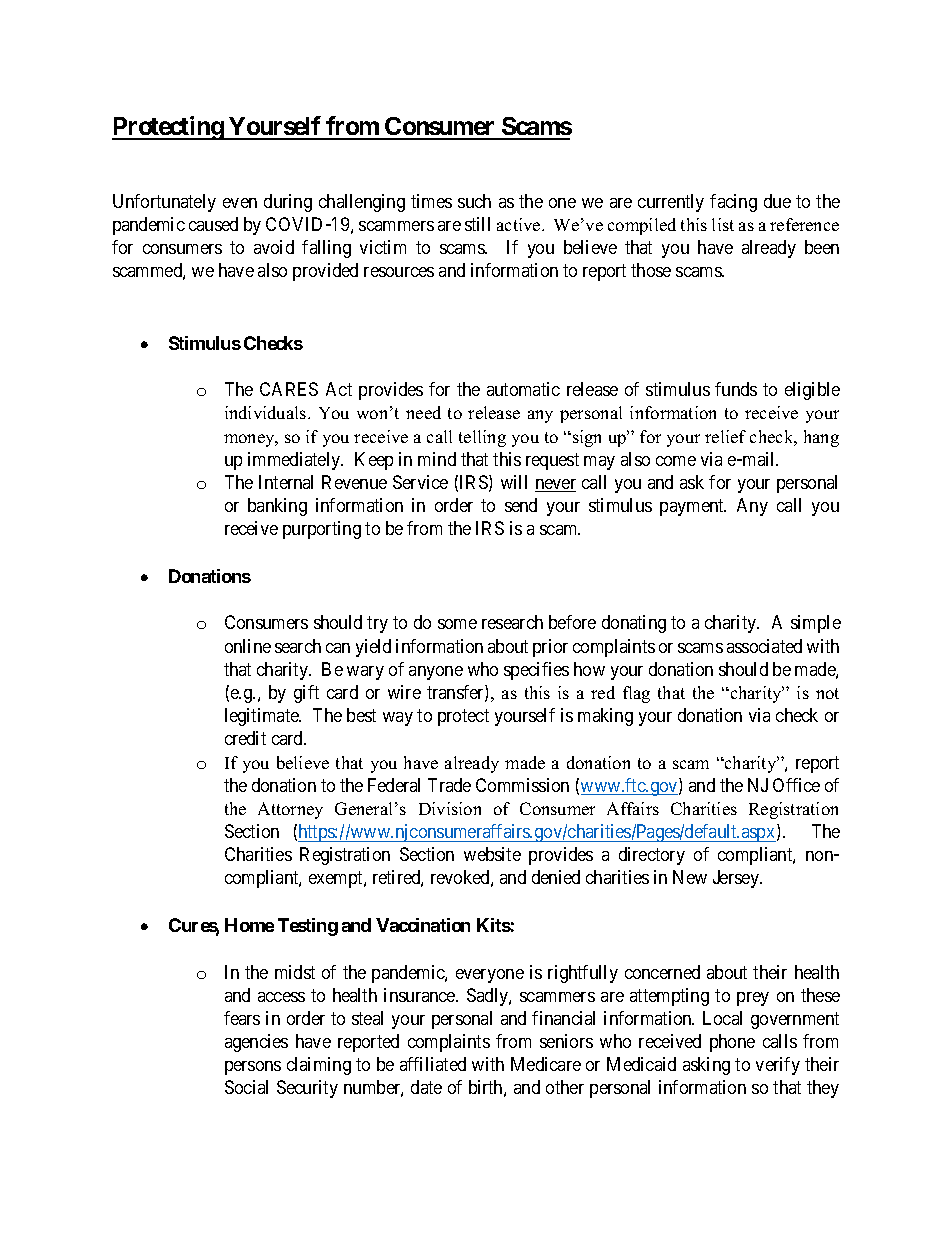  What do you see at coordinates (482, 438) in the screenshot?
I see `telling` at bounding box center [482, 438].
